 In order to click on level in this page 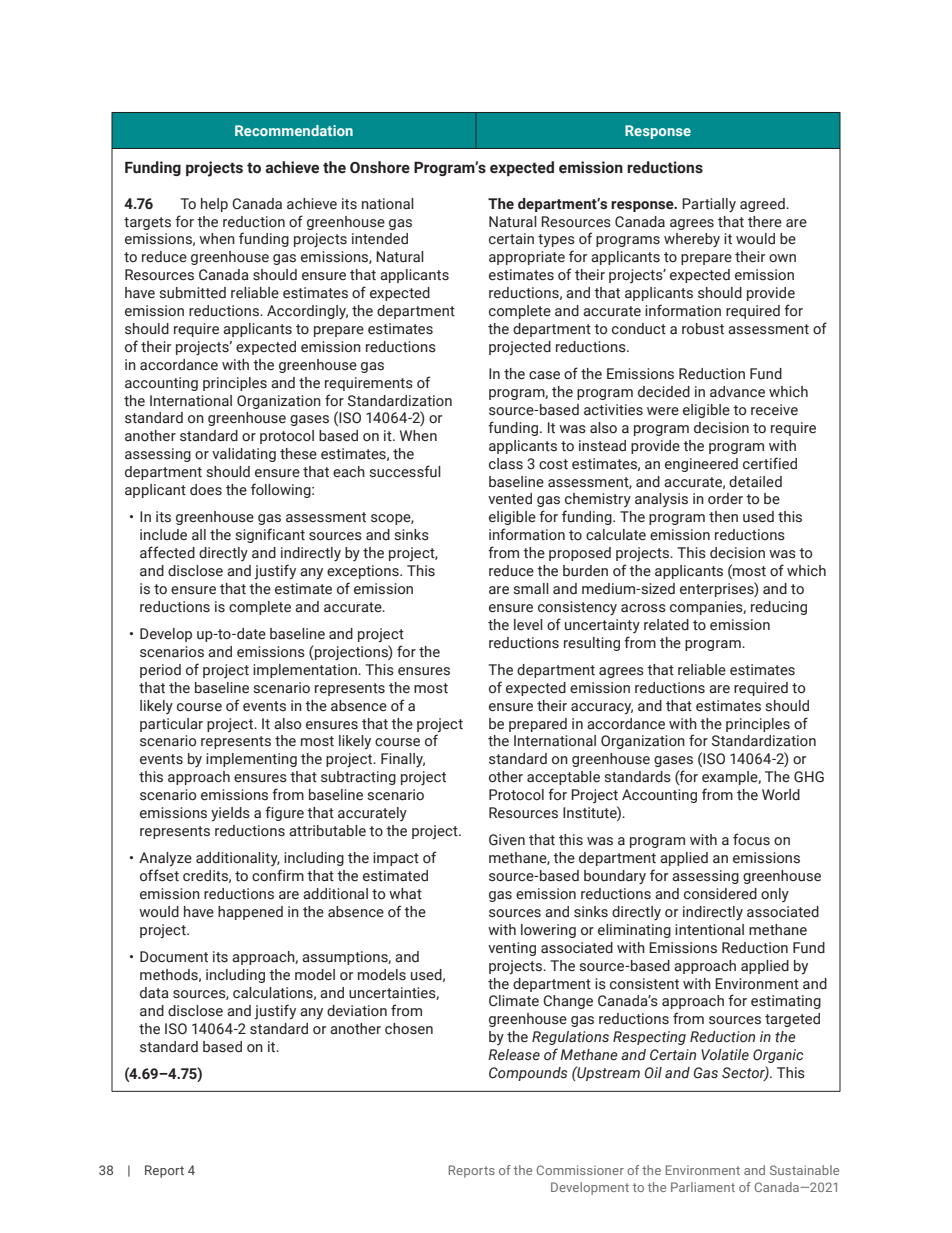, I will do `click(528, 624)`.
